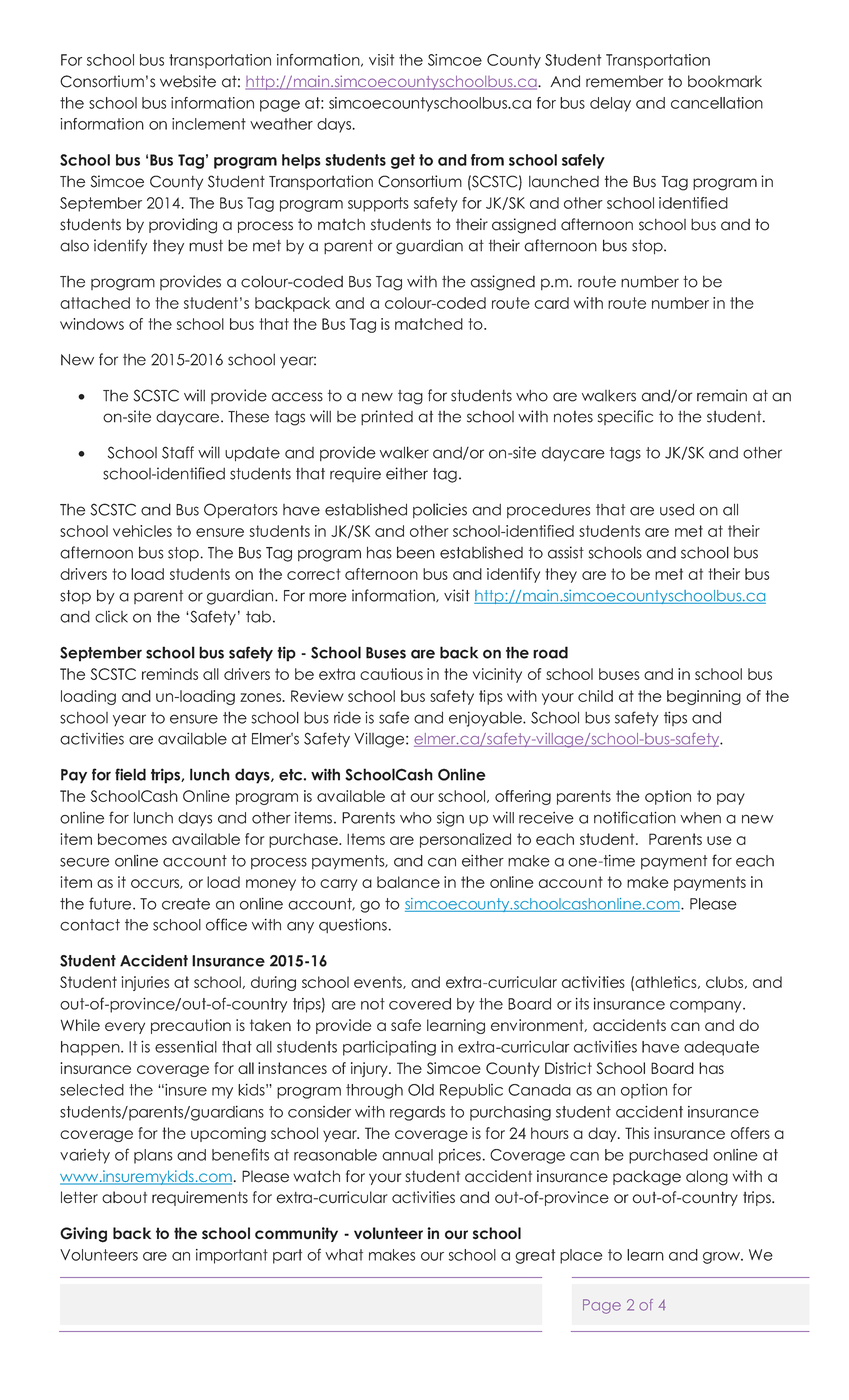 Image resolution: width=849 pixels, height=1400 pixels. What do you see at coordinates (403, 161) in the screenshot?
I see `get` at bounding box center [403, 161].
